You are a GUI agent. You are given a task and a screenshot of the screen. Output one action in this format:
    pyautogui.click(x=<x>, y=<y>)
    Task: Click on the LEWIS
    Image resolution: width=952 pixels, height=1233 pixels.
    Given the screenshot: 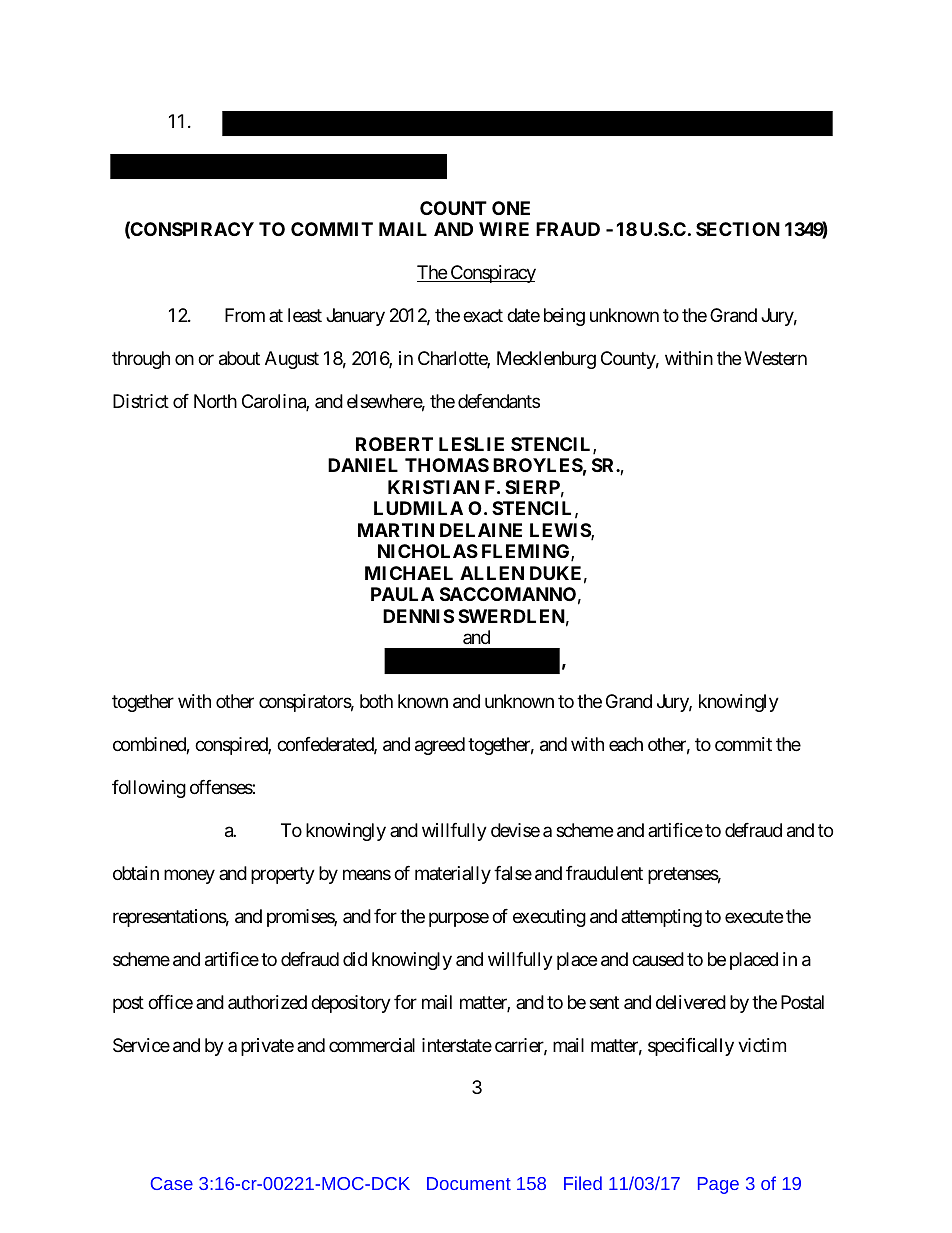 What is the action you would take?
    pyautogui.click(x=561, y=531)
